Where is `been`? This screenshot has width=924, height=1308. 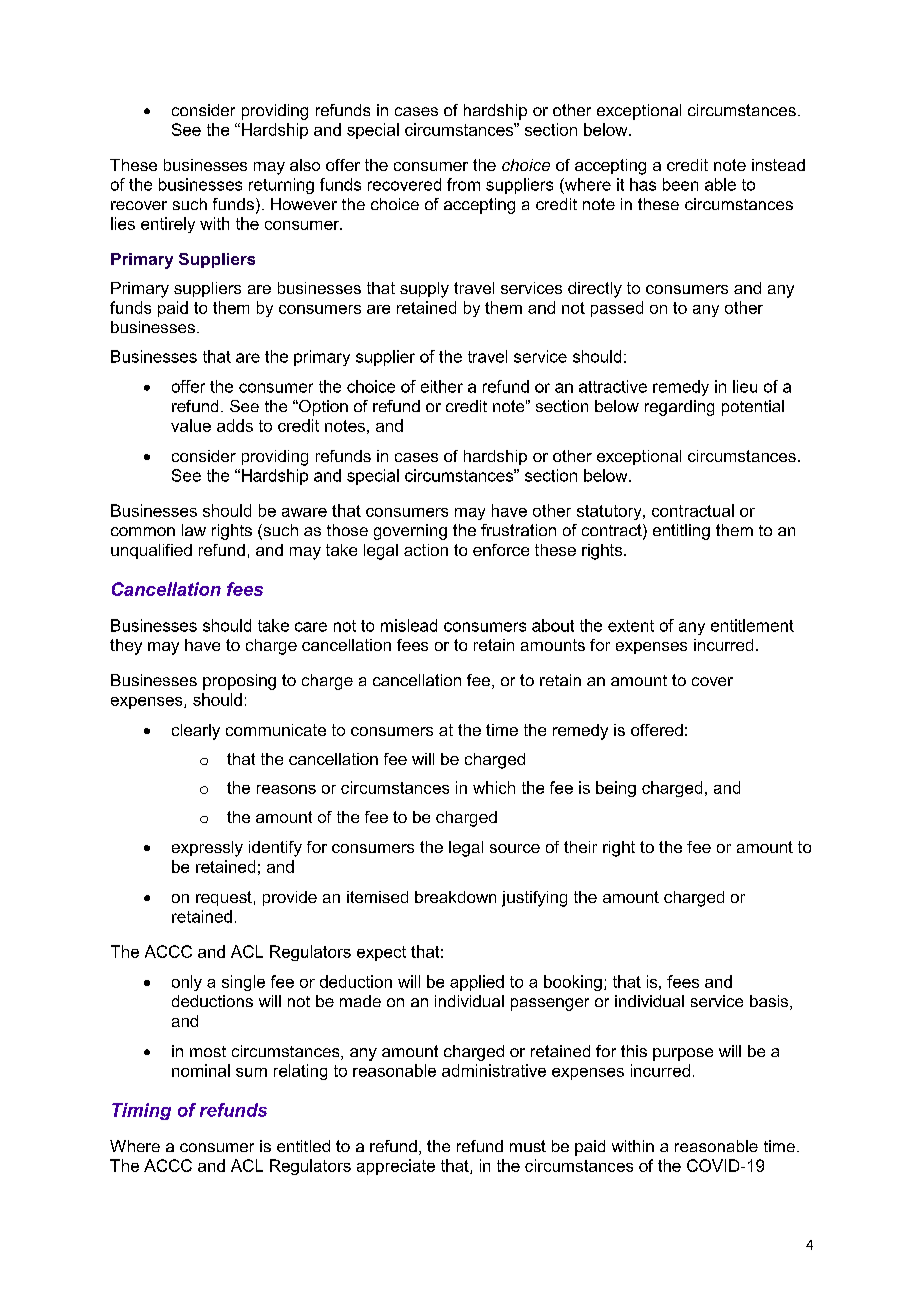 been is located at coordinates (680, 184).
